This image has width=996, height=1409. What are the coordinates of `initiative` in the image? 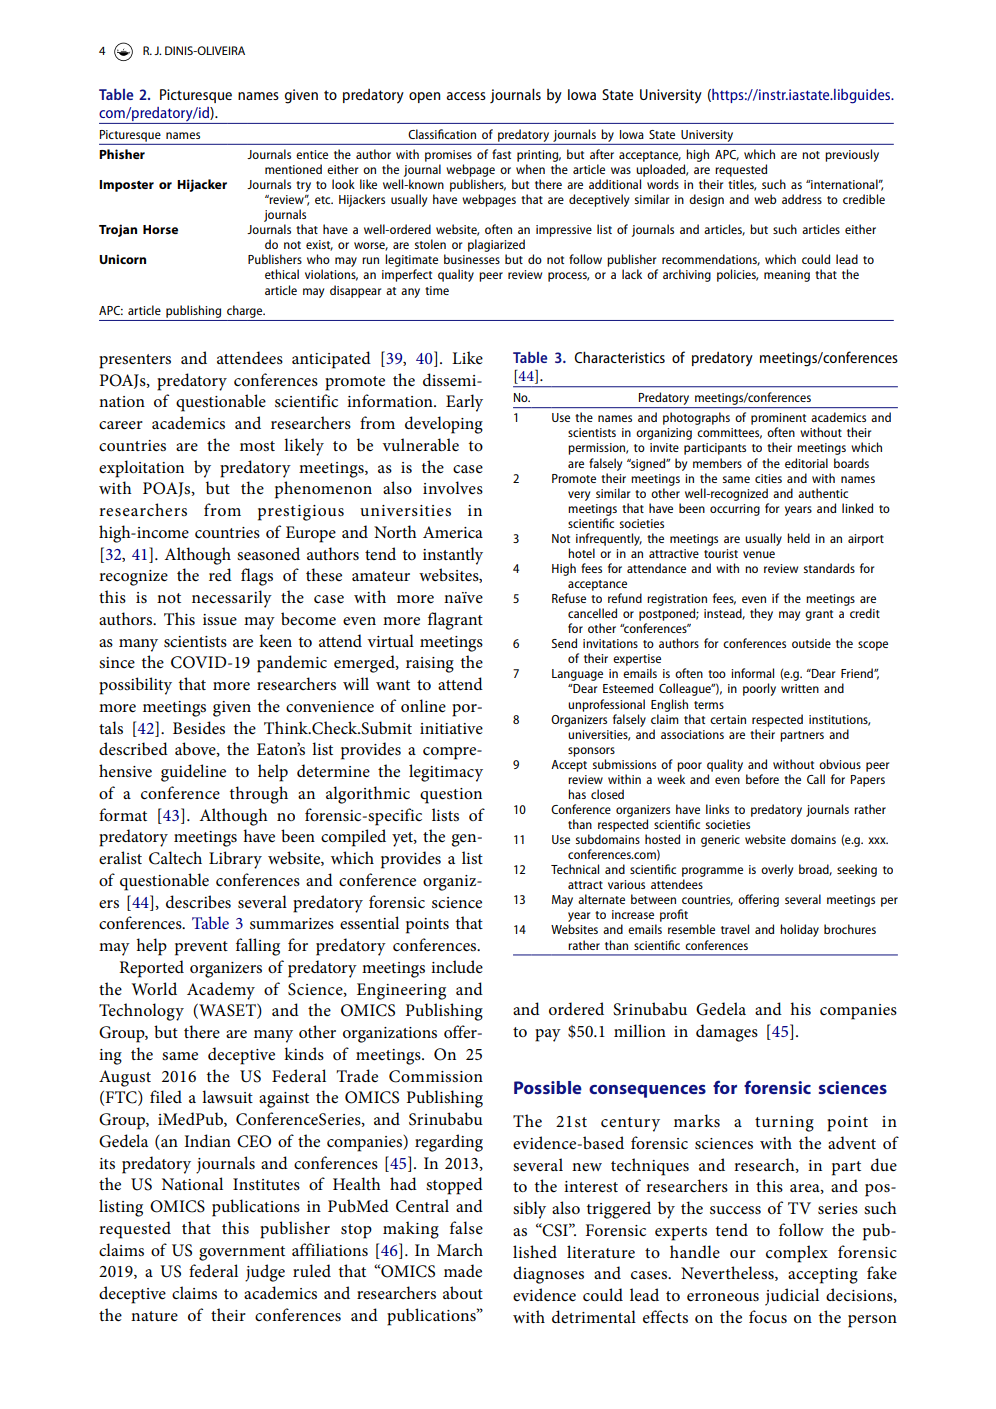 It's located at (451, 728).
